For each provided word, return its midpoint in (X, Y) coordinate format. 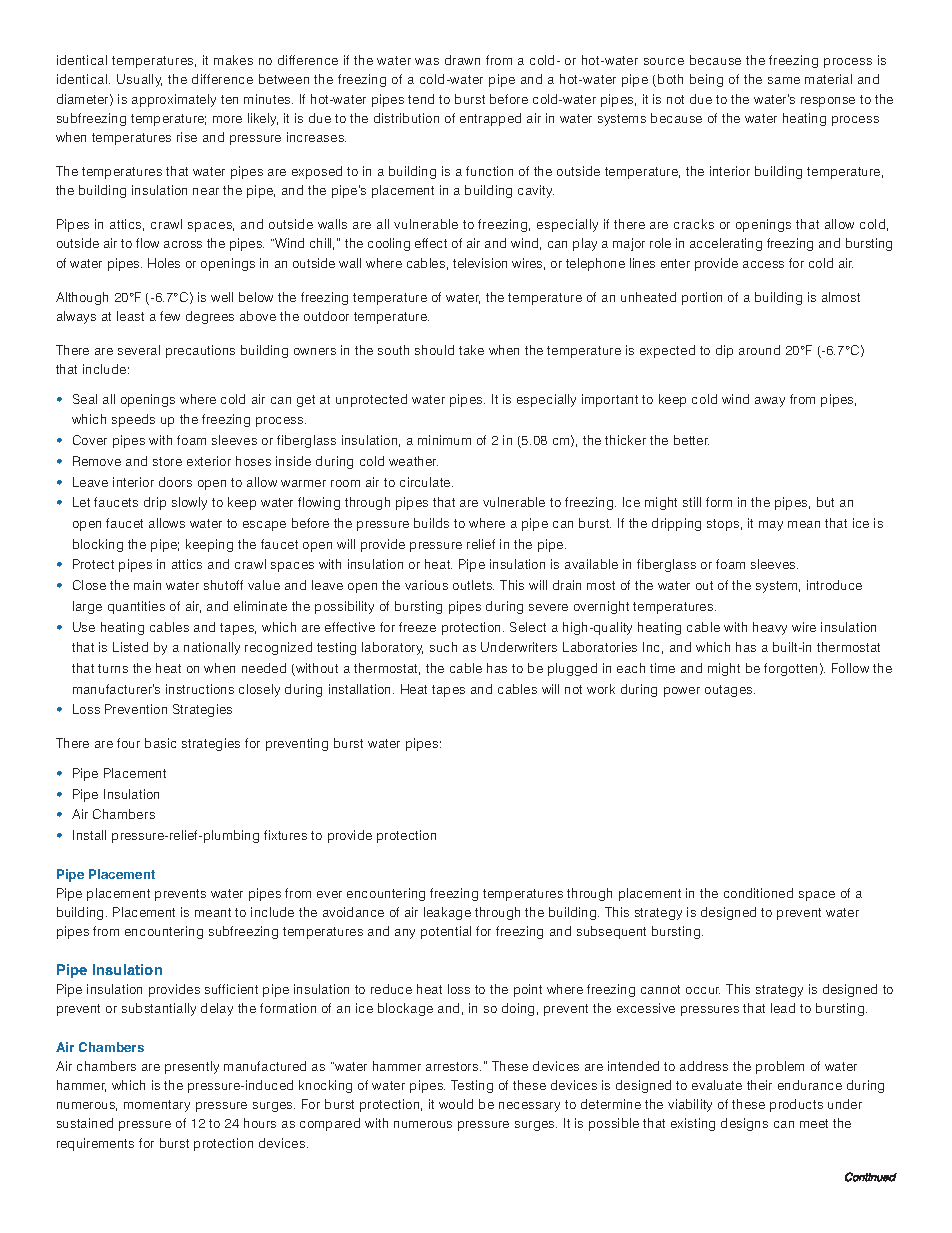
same (784, 80)
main (147, 585)
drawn (462, 60)
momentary (157, 1106)
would (456, 1104)
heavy (770, 628)
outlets (473, 585)
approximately (174, 100)
